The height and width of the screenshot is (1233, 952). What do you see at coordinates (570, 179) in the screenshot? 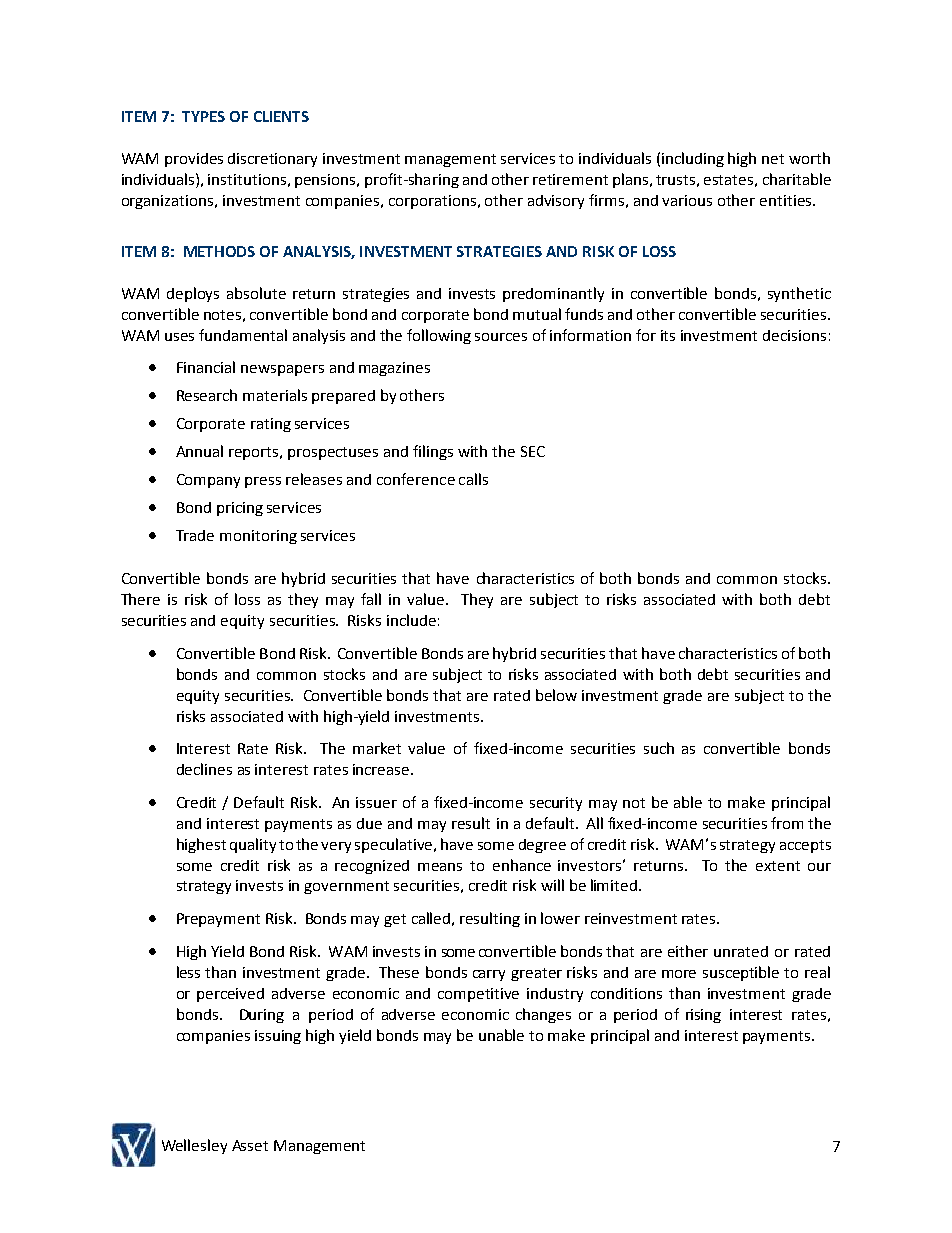
I see `retirement` at bounding box center [570, 179].
